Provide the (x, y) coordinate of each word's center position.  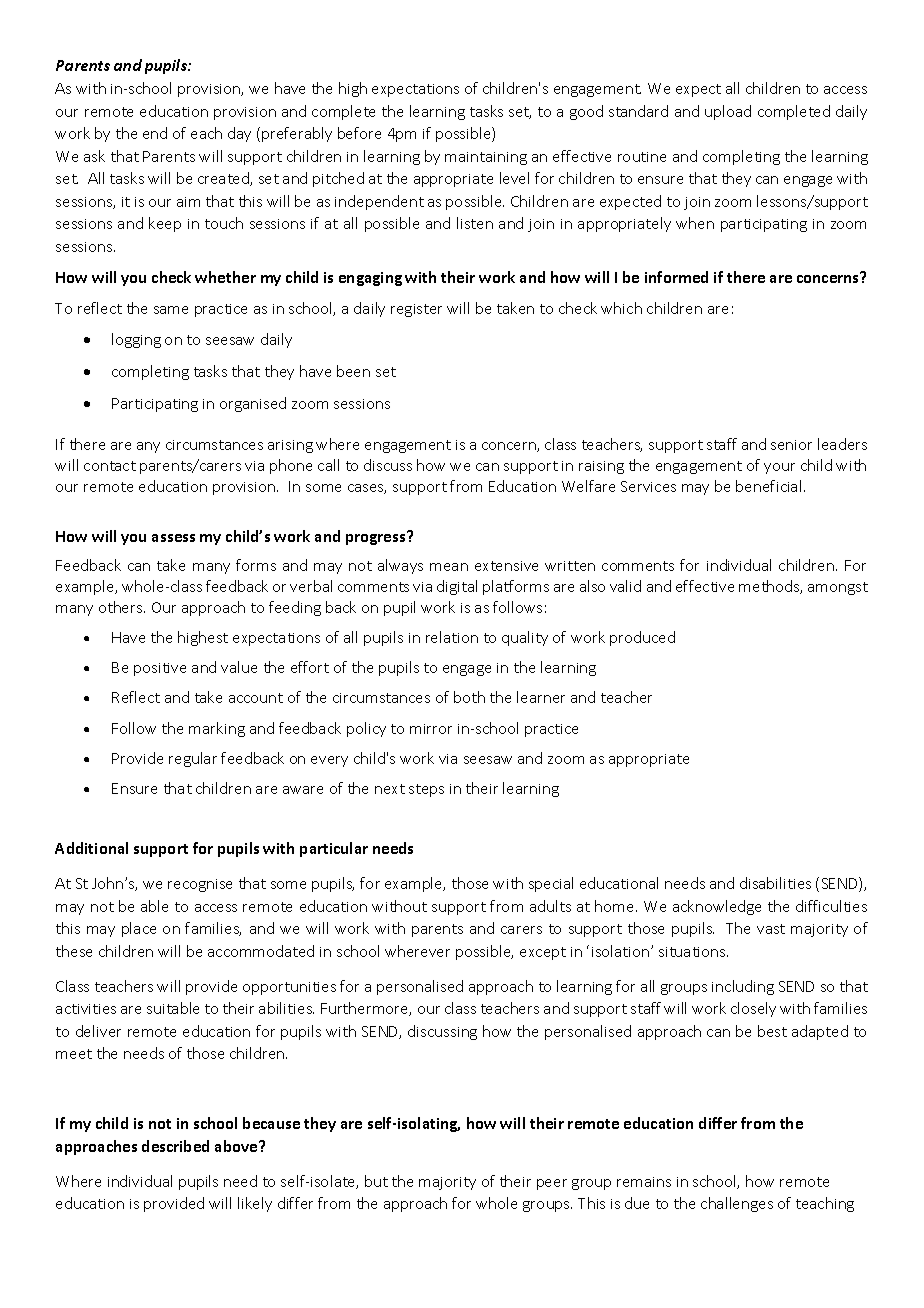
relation (452, 637)
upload (728, 112)
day (239, 134)
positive (160, 669)
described (175, 1146)
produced (642, 638)
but (376, 1181)
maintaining (486, 158)
